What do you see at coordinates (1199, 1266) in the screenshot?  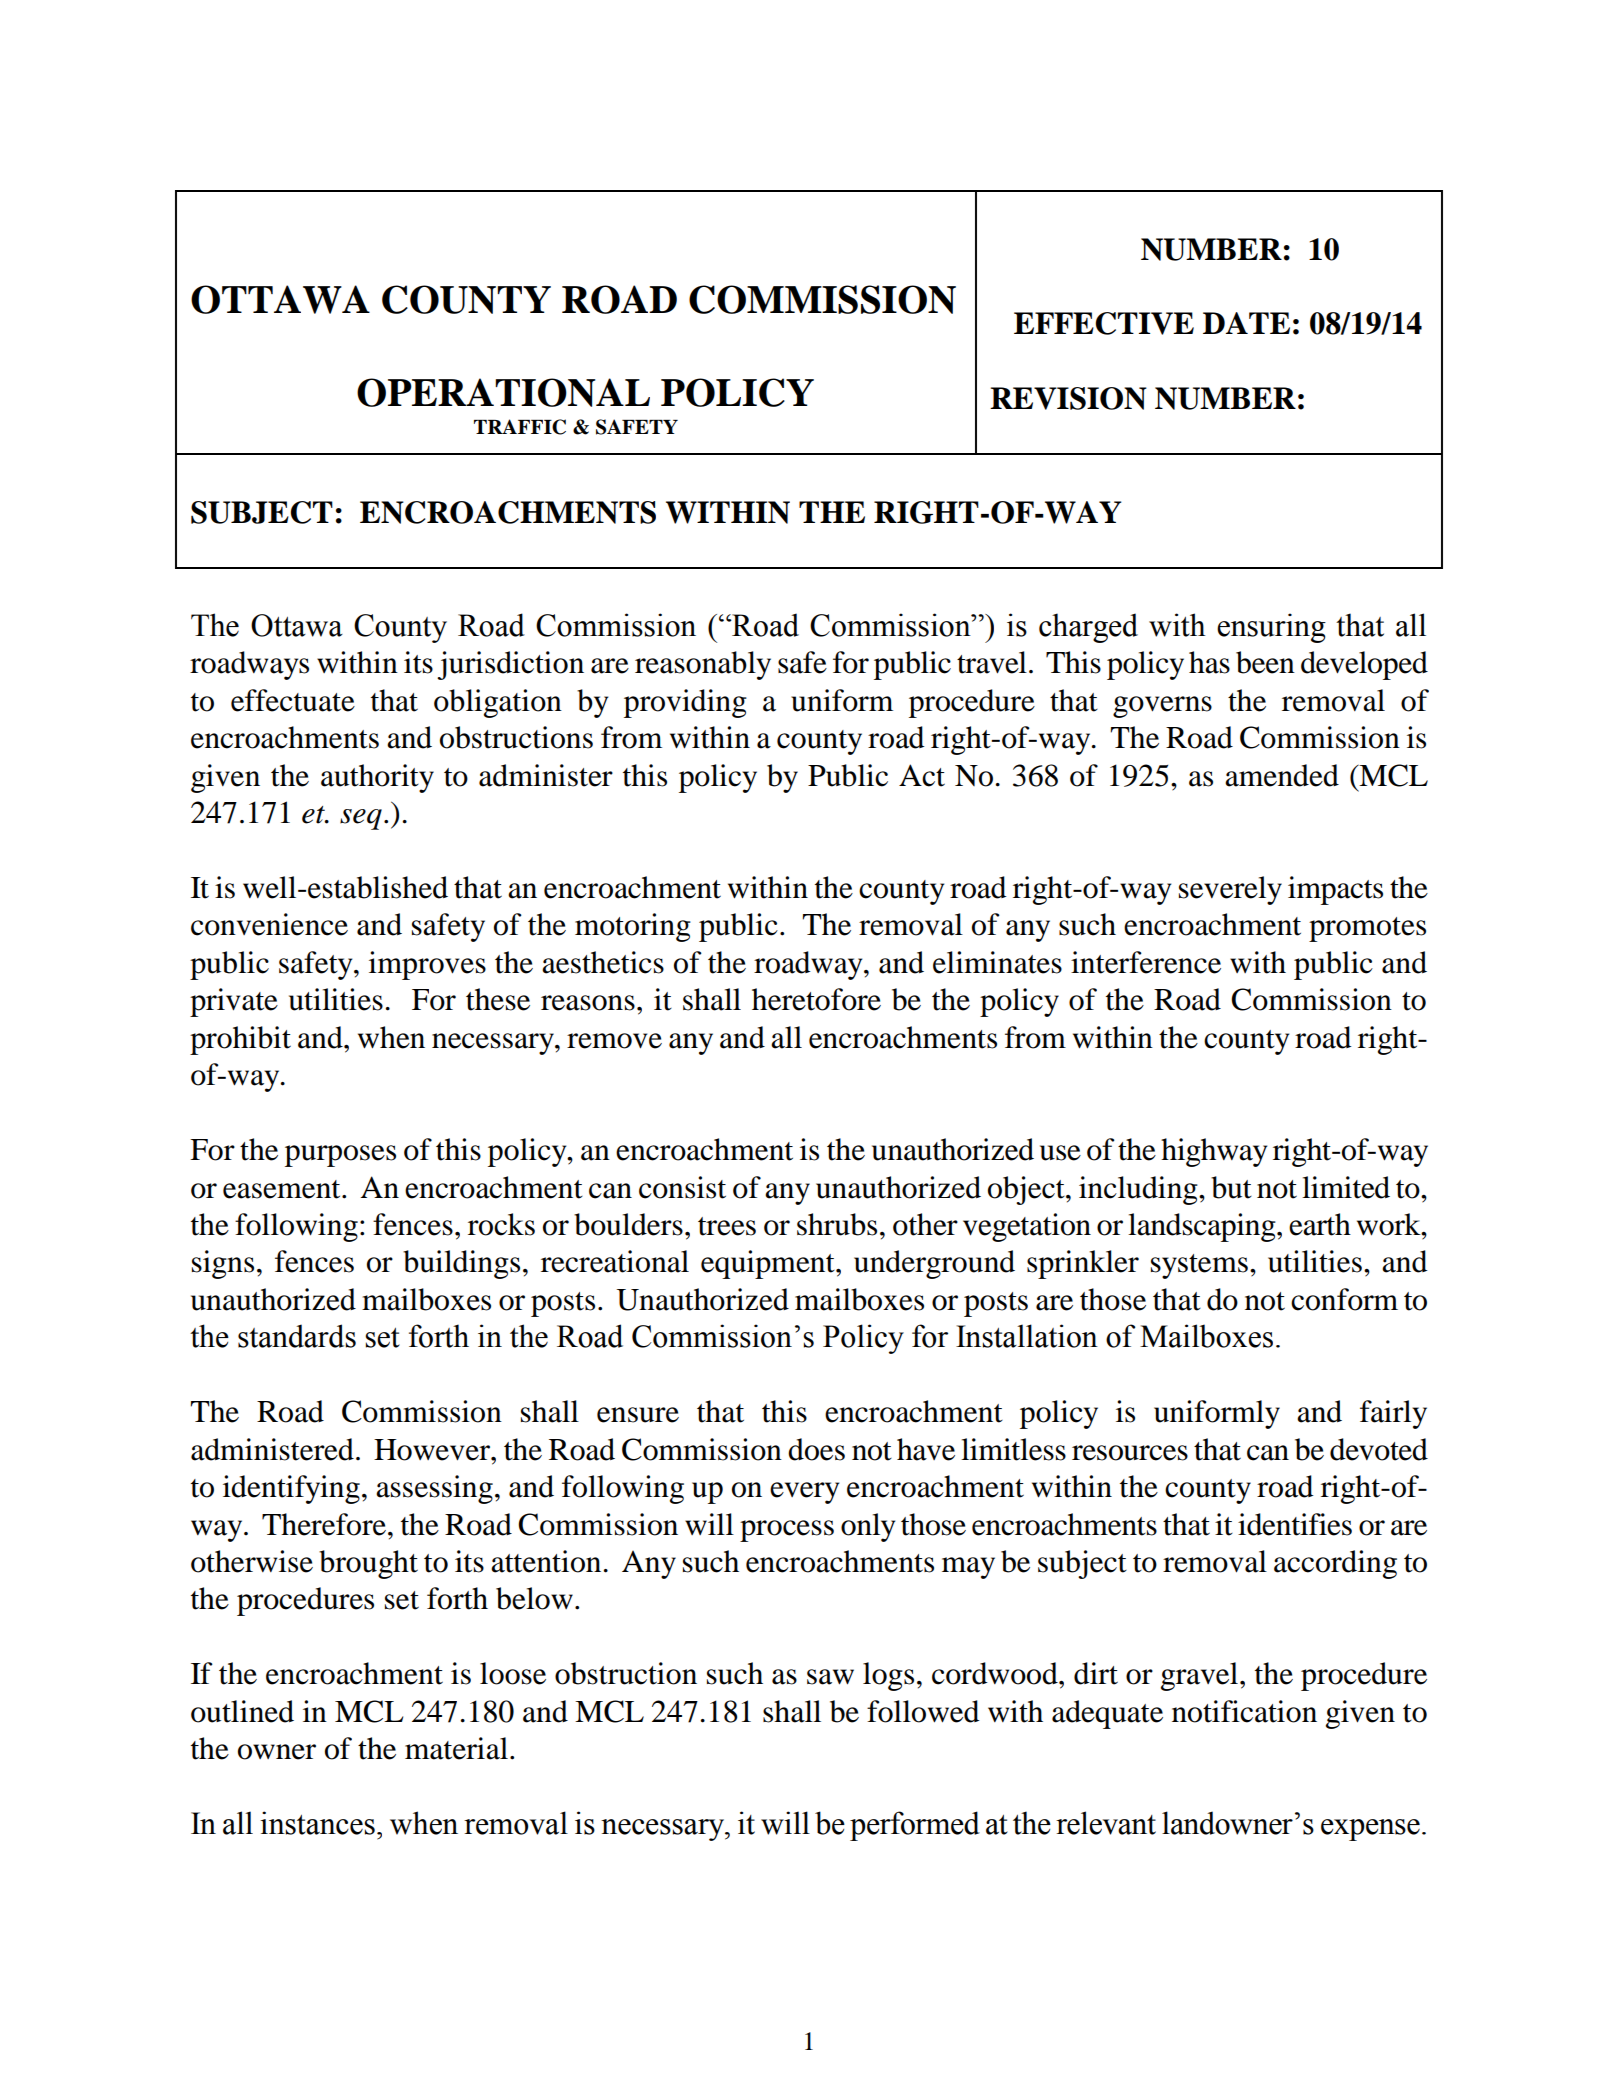 I see `systems` at bounding box center [1199, 1266].
